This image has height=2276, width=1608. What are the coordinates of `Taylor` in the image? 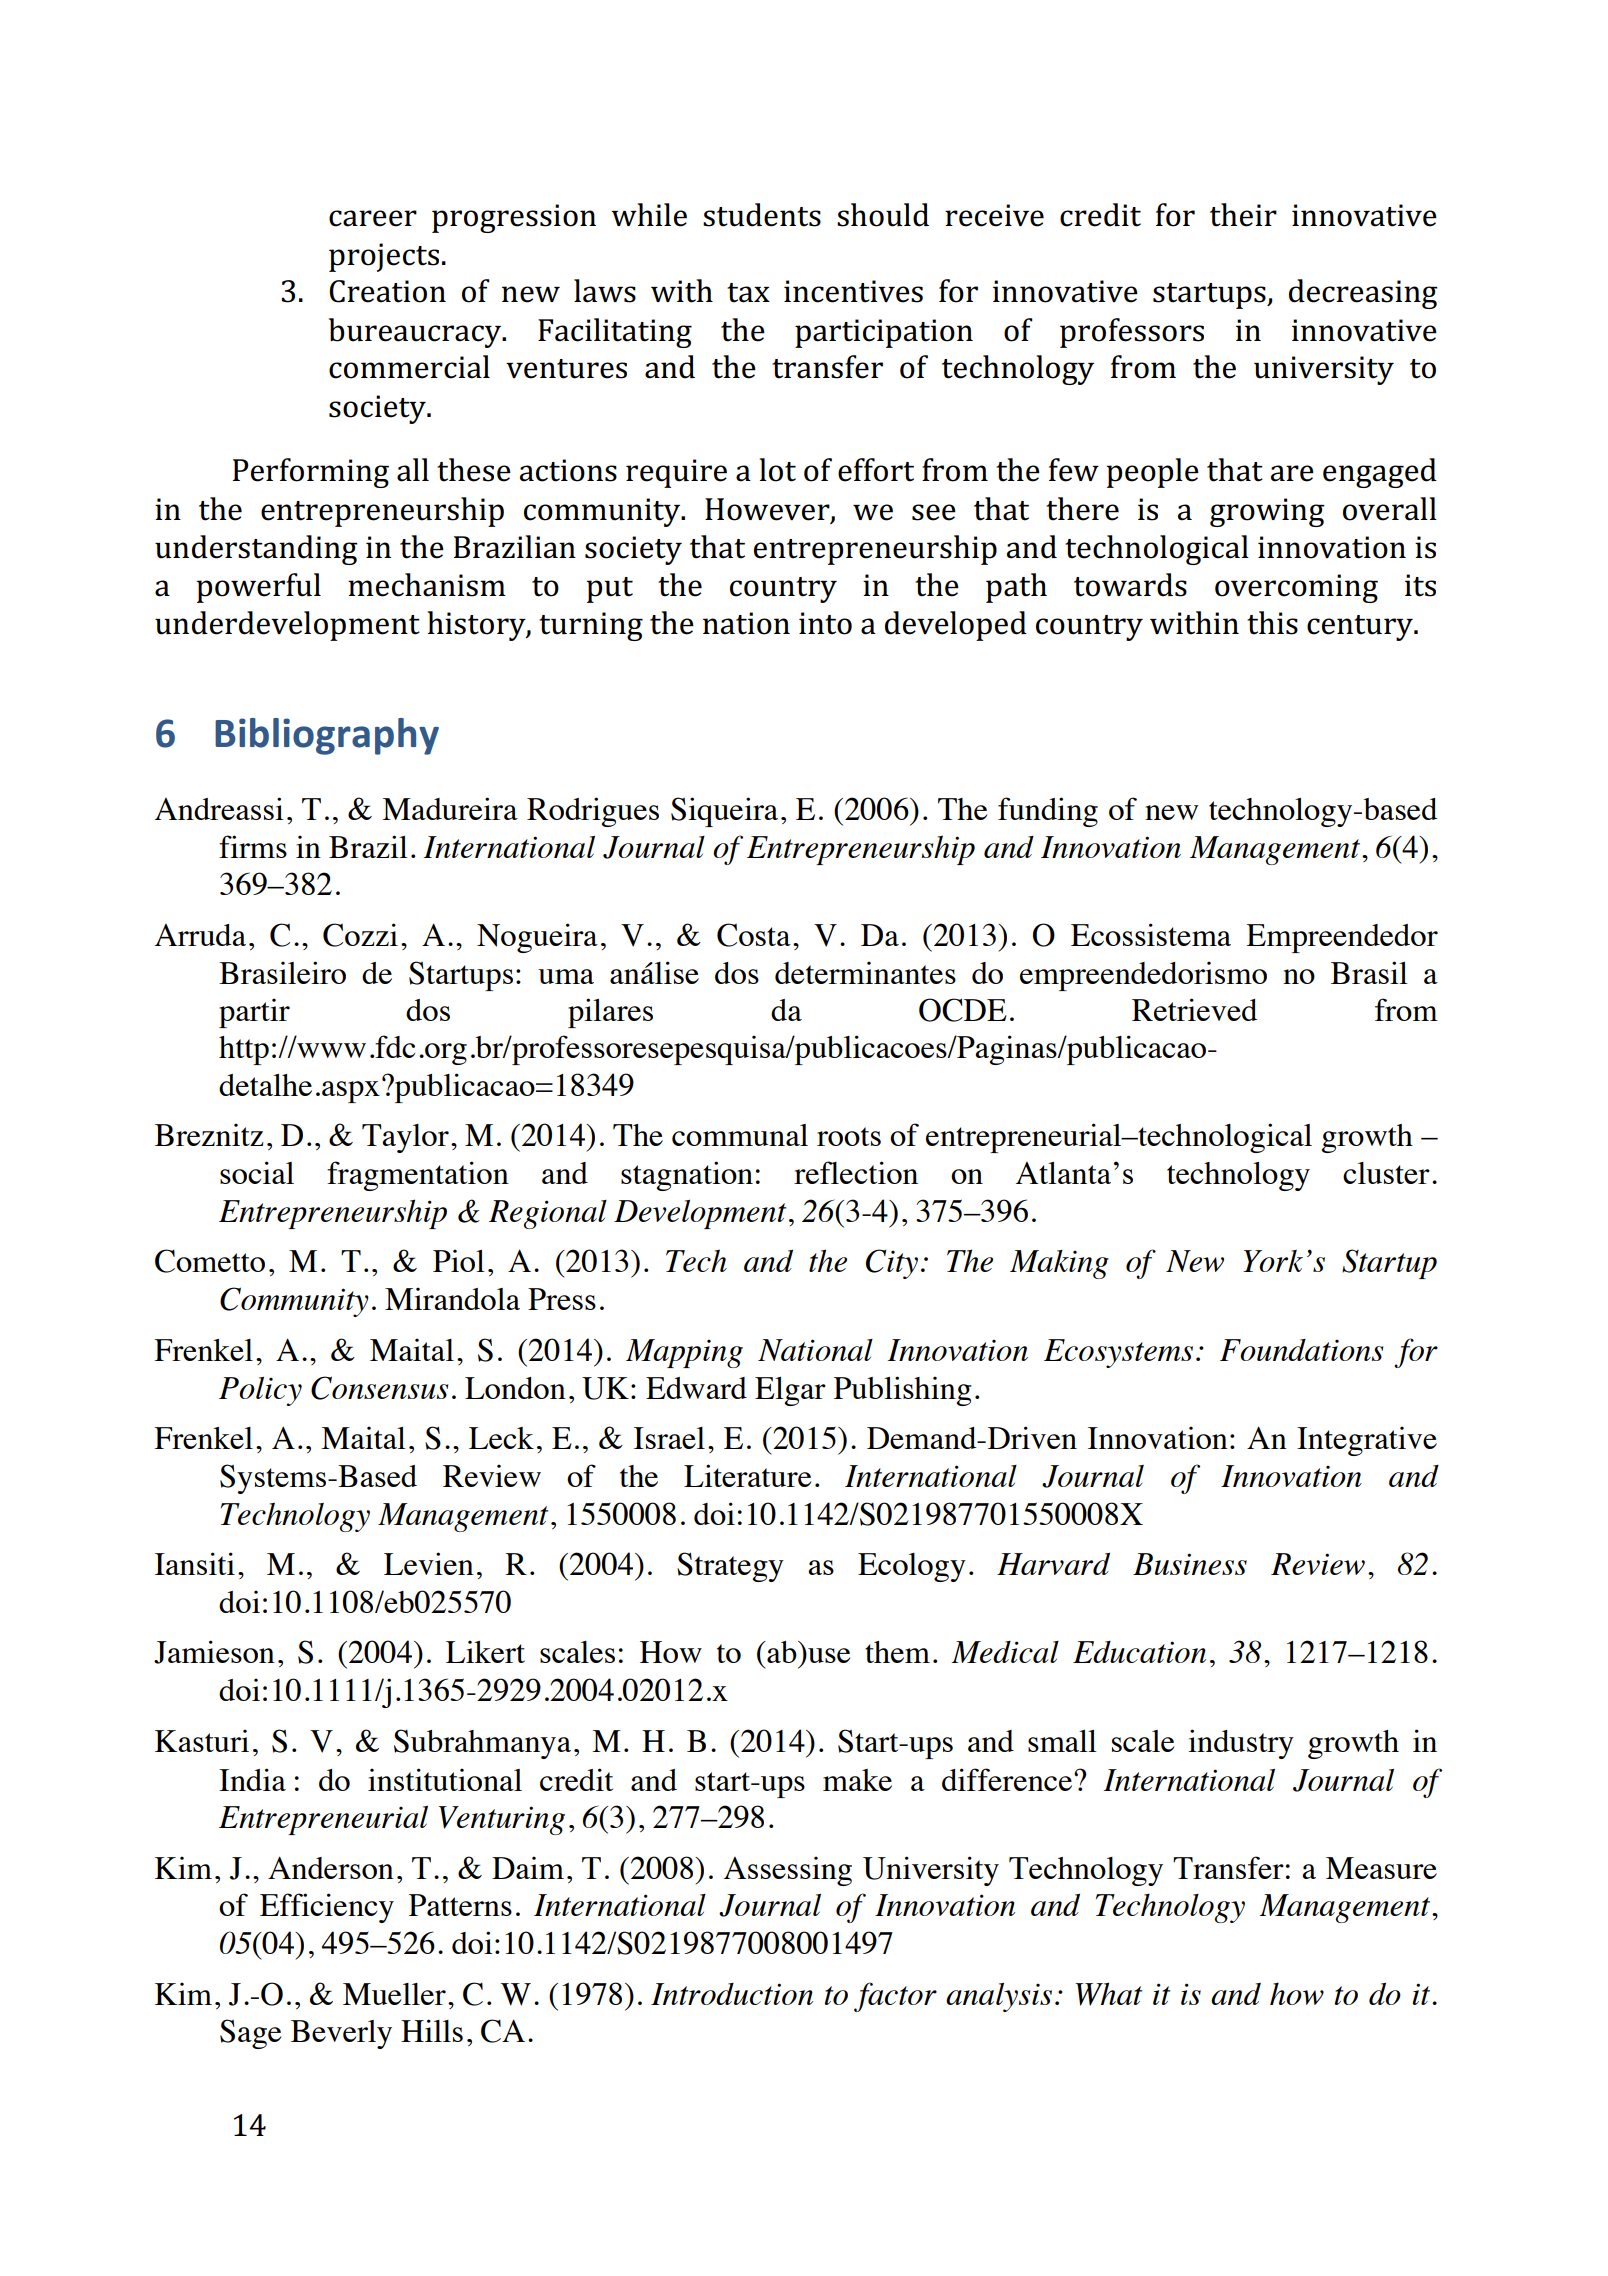 It's located at (405, 1138).
